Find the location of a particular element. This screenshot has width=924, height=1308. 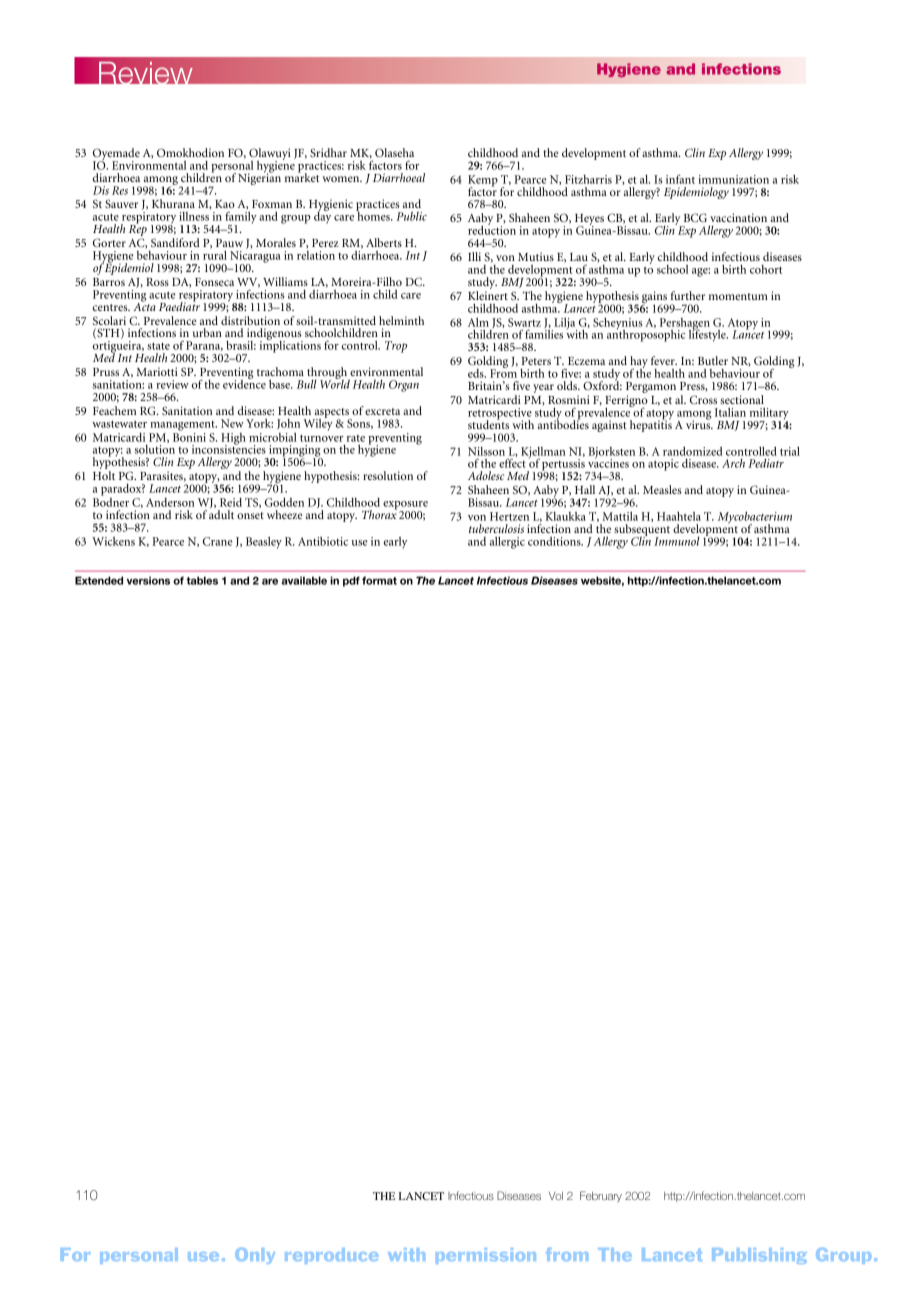

reproduce is located at coordinates (331, 1256).
